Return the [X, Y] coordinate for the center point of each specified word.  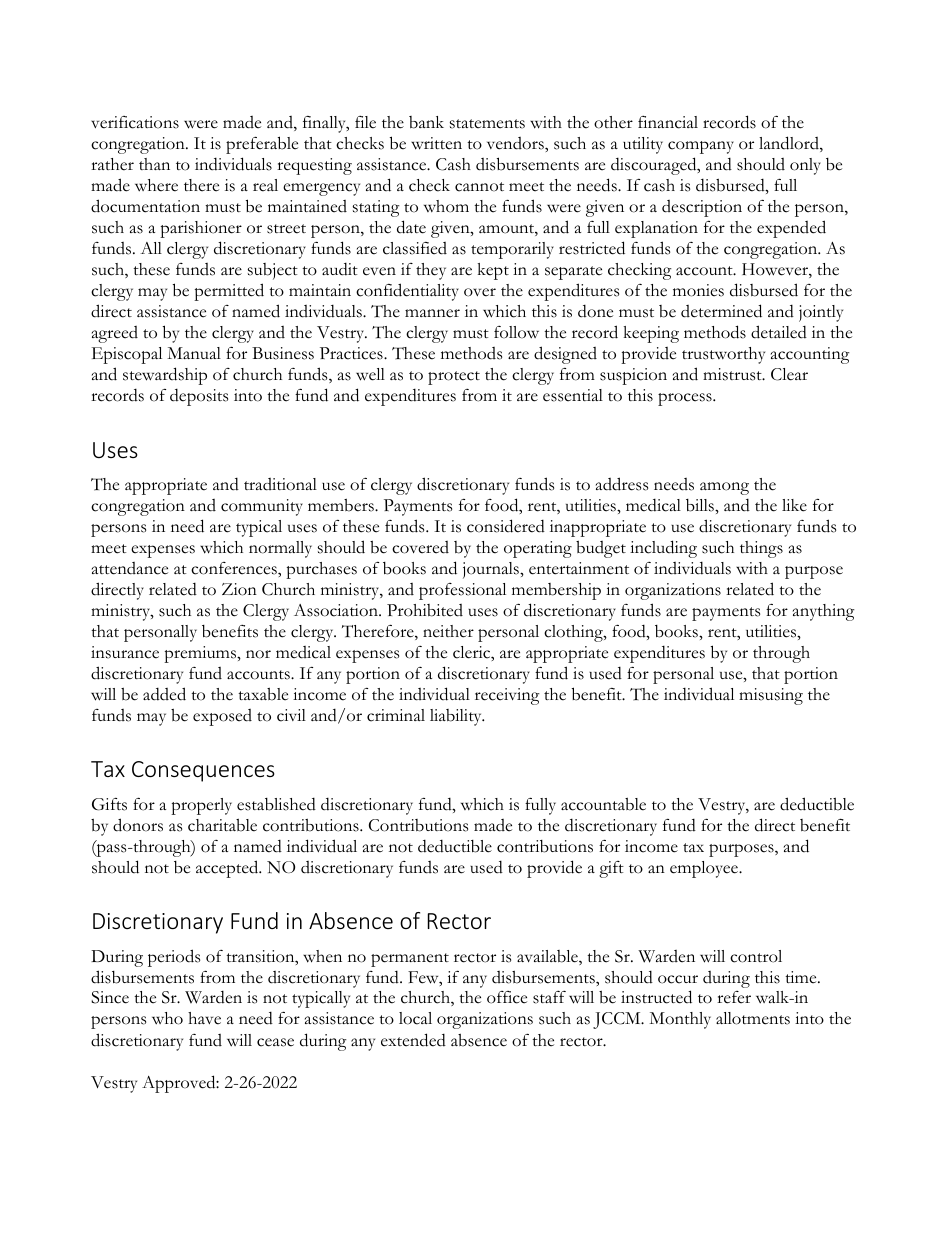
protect [454, 378]
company [701, 147]
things [761, 549]
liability [457, 717]
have [204, 1018]
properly [201, 806]
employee [705, 869]
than [154, 164]
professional [462, 591]
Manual [194, 353]
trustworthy [723, 355]
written [436, 143]
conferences [235, 568]
